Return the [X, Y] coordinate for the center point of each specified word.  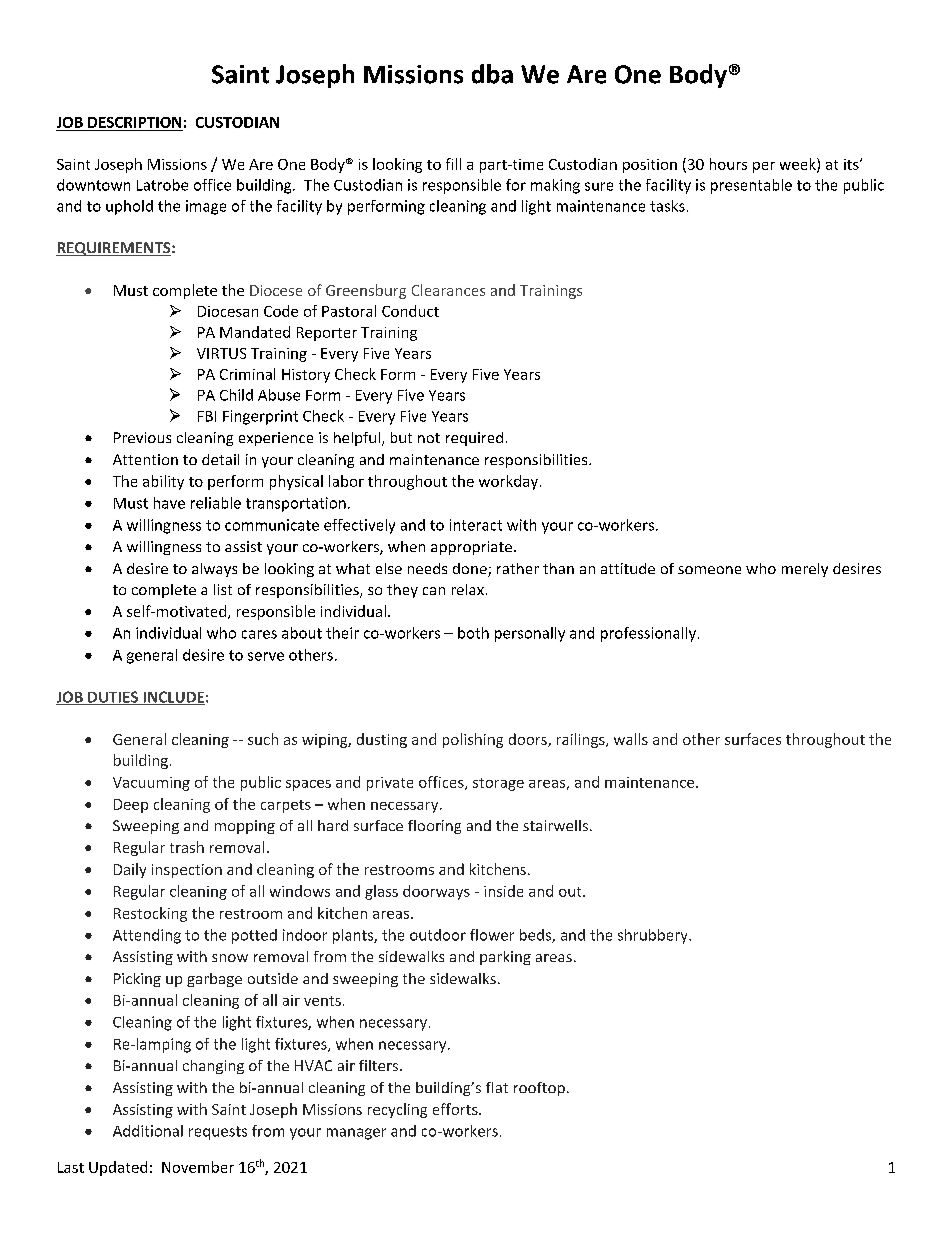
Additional [148, 1131]
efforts [456, 1109]
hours [728, 164]
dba [492, 74]
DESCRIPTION [134, 122]
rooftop [539, 1089]
